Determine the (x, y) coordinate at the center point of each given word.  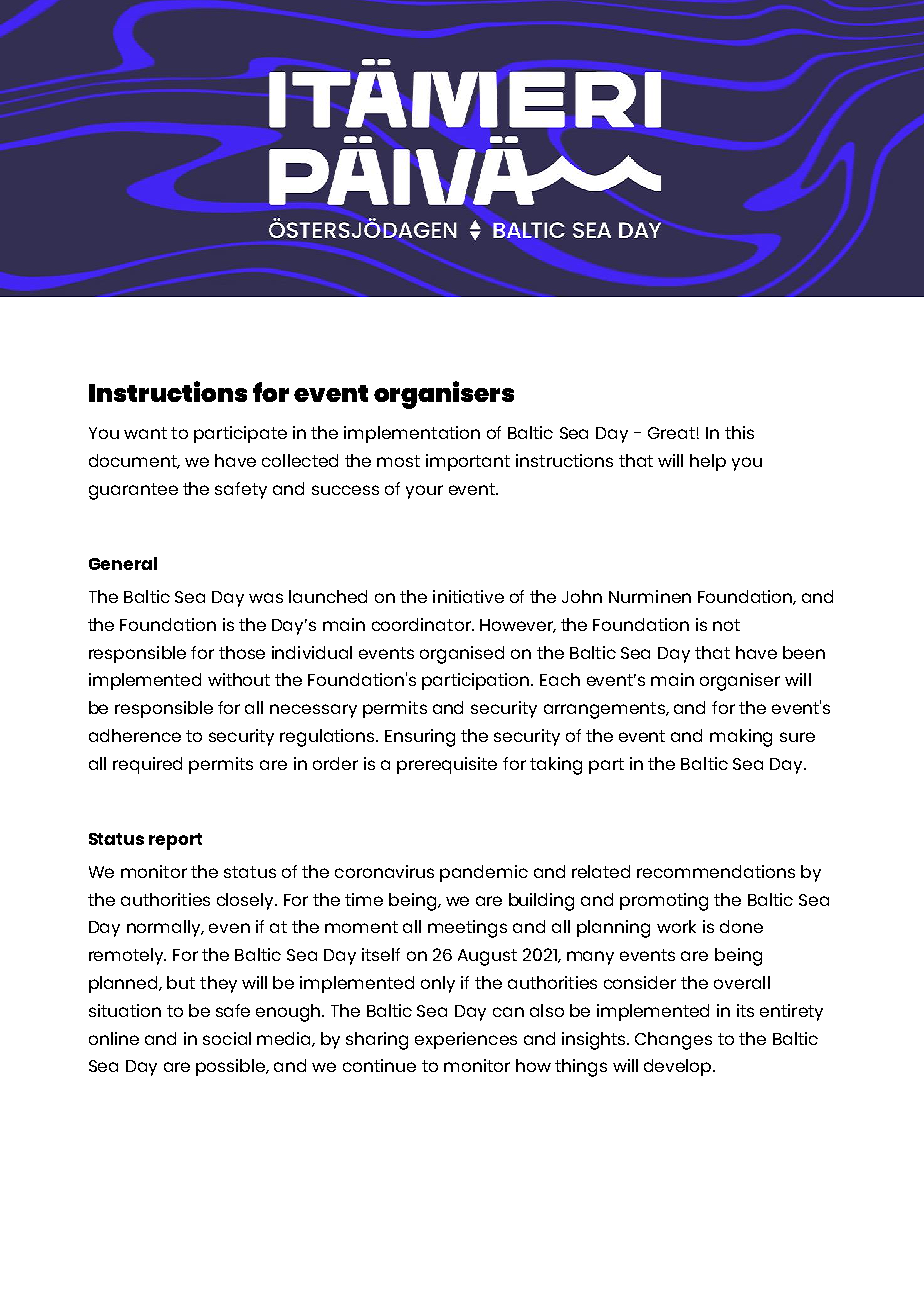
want (145, 433)
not (726, 625)
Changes (673, 1041)
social (227, 1038)
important (468, 462)
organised (462, 655)
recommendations (716, 871)
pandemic (484, 873)
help (708, 462)
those (242, 652)
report (175, 841)
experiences (466, 1040)
